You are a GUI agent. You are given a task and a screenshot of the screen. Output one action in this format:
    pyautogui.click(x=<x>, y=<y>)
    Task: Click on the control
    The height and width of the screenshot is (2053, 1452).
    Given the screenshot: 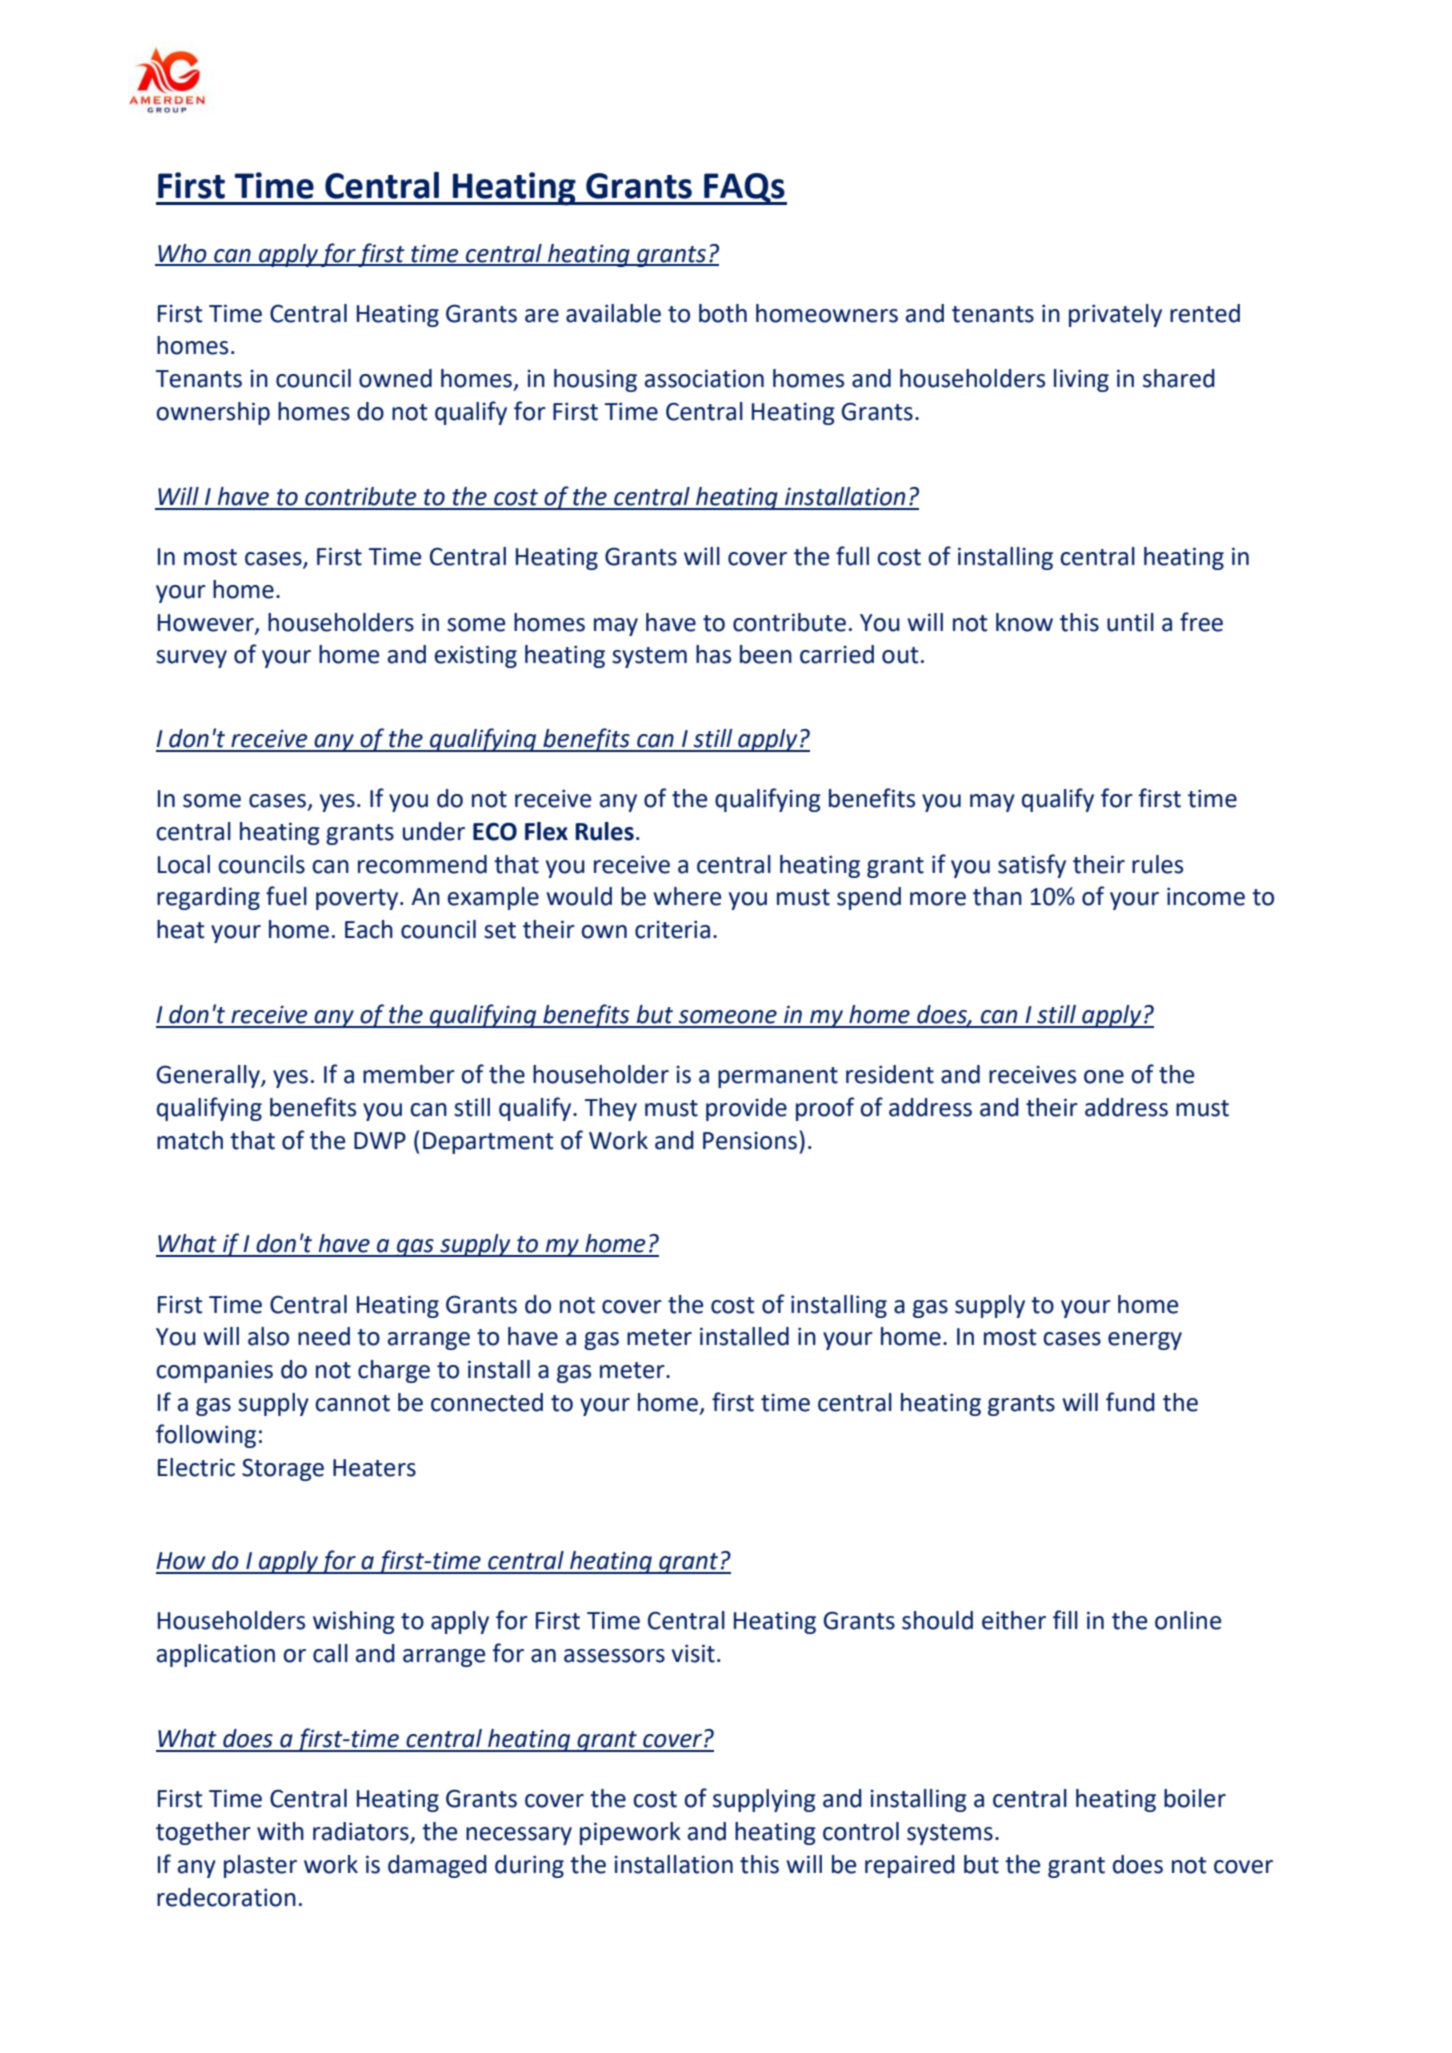 What is the action you would take?
    pyautogui.click(x=861, y=1831)
